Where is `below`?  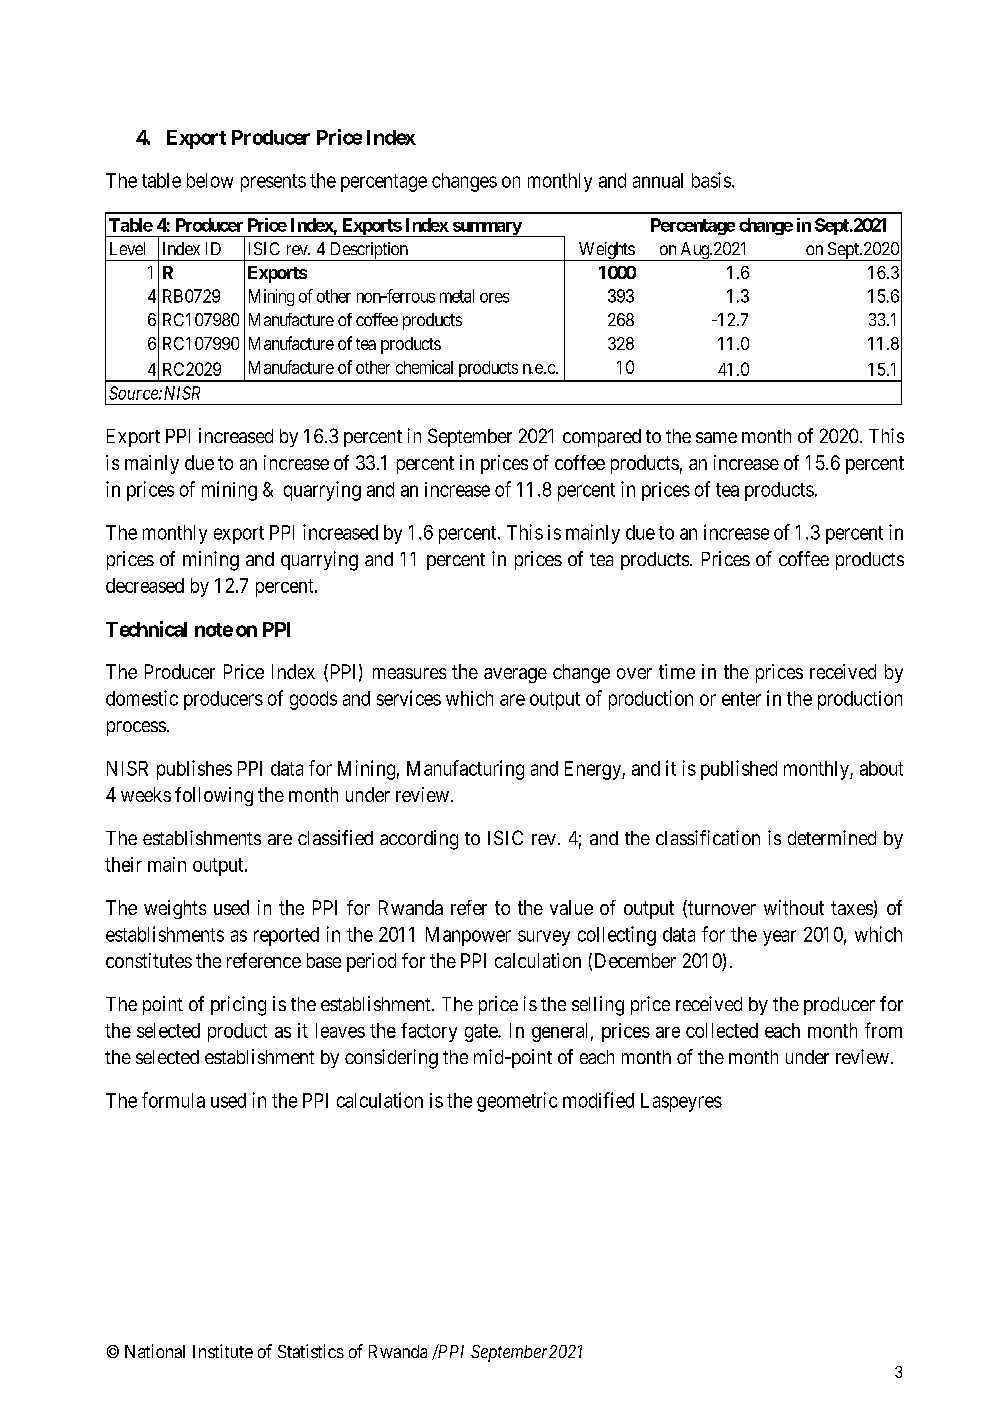
below is located at coordinates (210, 180).
